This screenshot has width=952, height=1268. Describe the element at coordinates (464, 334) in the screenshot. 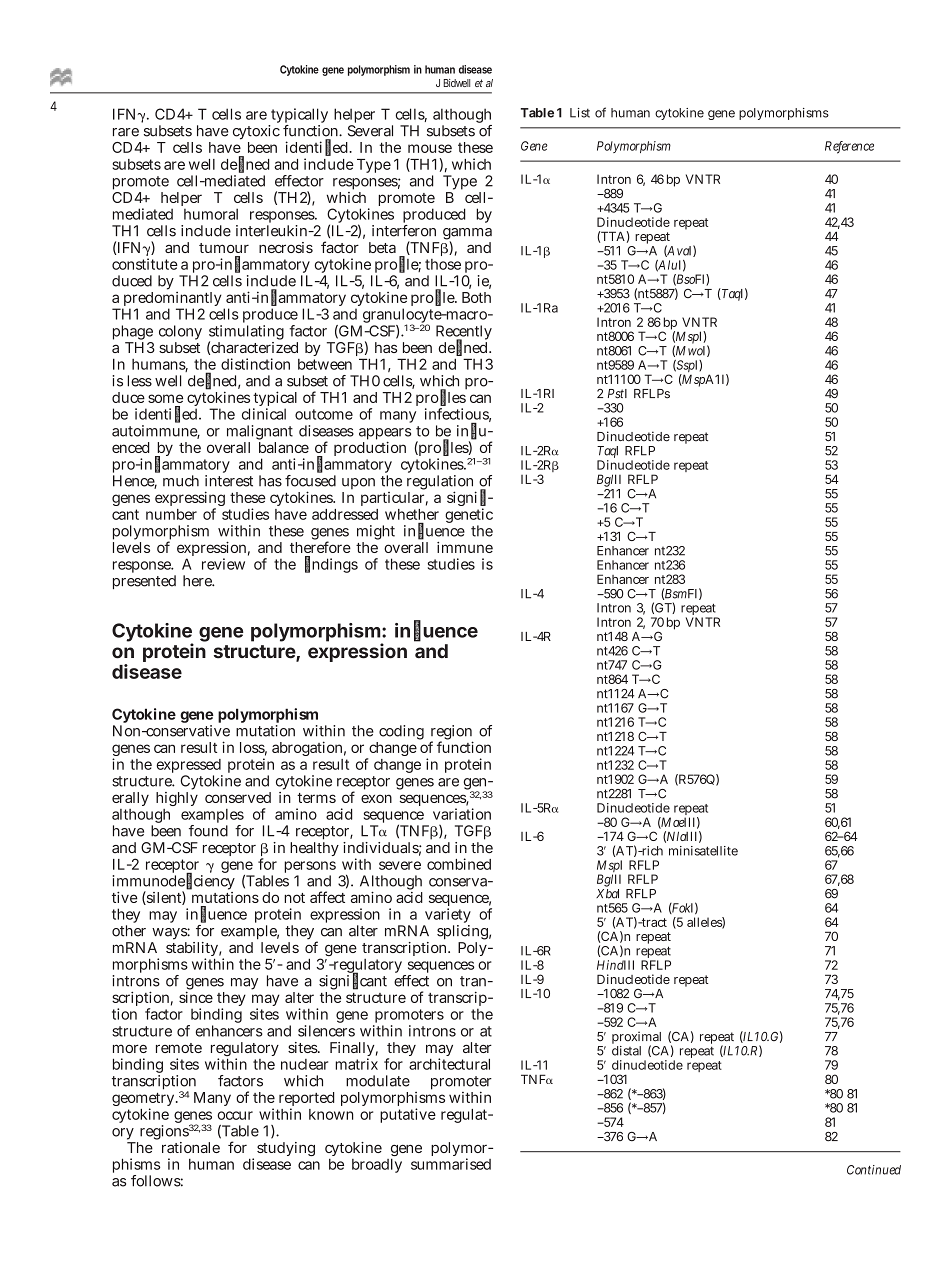

I see `Recently` at that location.
